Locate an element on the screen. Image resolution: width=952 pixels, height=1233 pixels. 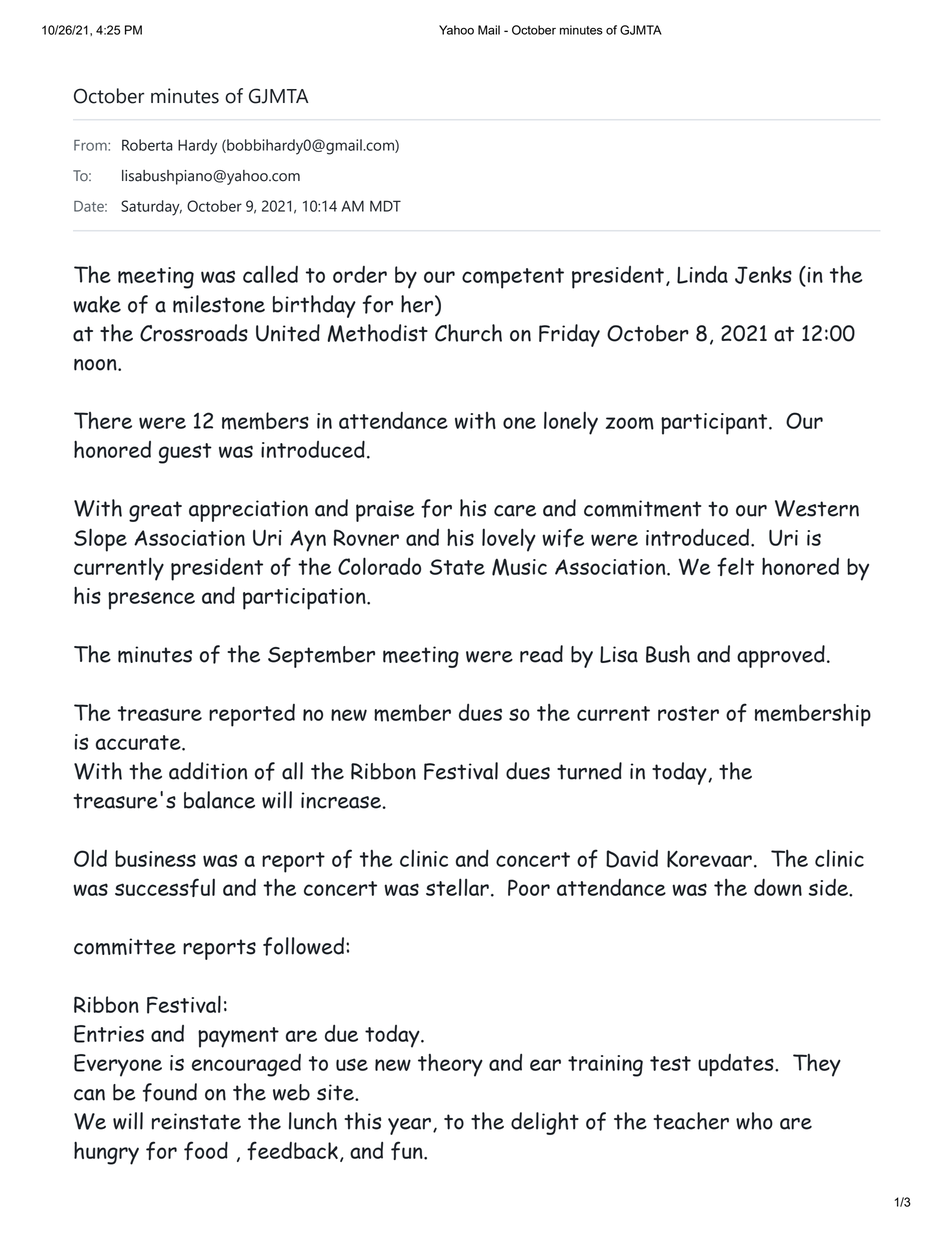
Church is located at coordinates (468, 333).
